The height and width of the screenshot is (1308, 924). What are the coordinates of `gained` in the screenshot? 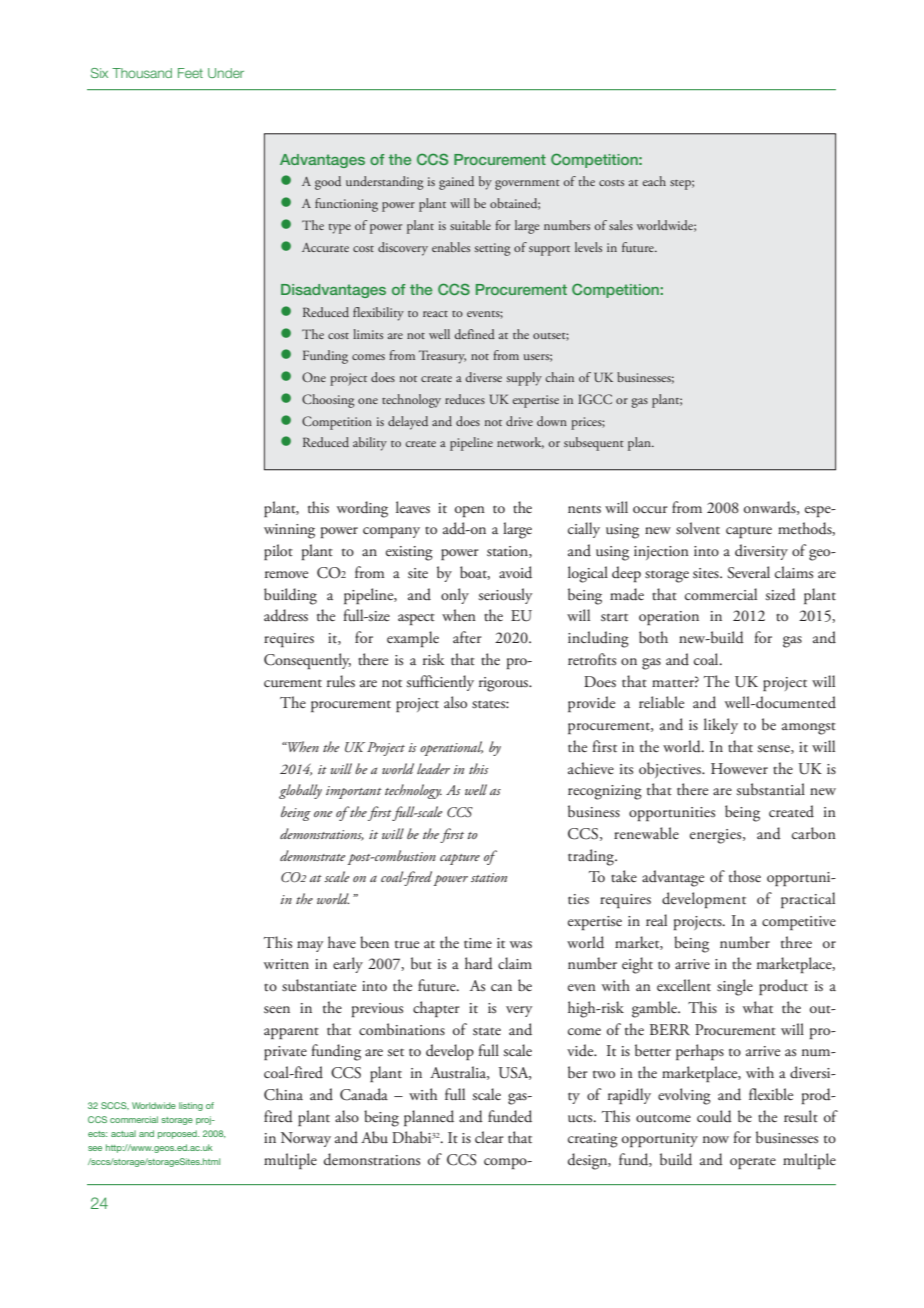 It's located at (456, 183).
